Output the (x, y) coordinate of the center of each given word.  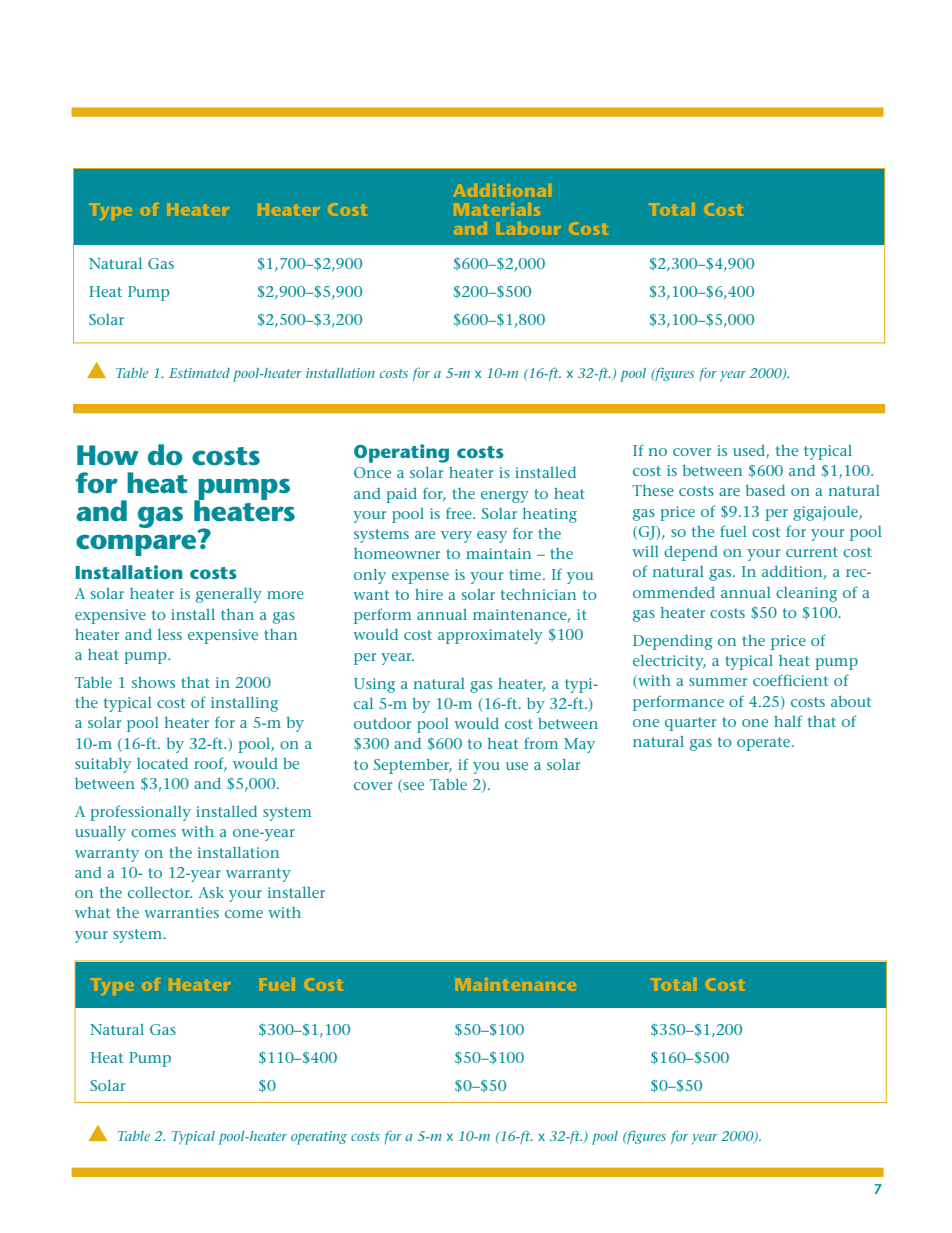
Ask (211, 892)
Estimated (199, 373)
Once (372, 472)
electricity (669, 662)
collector (160, 892)
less (170, 634)
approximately (490, 636)
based (765, 490)
